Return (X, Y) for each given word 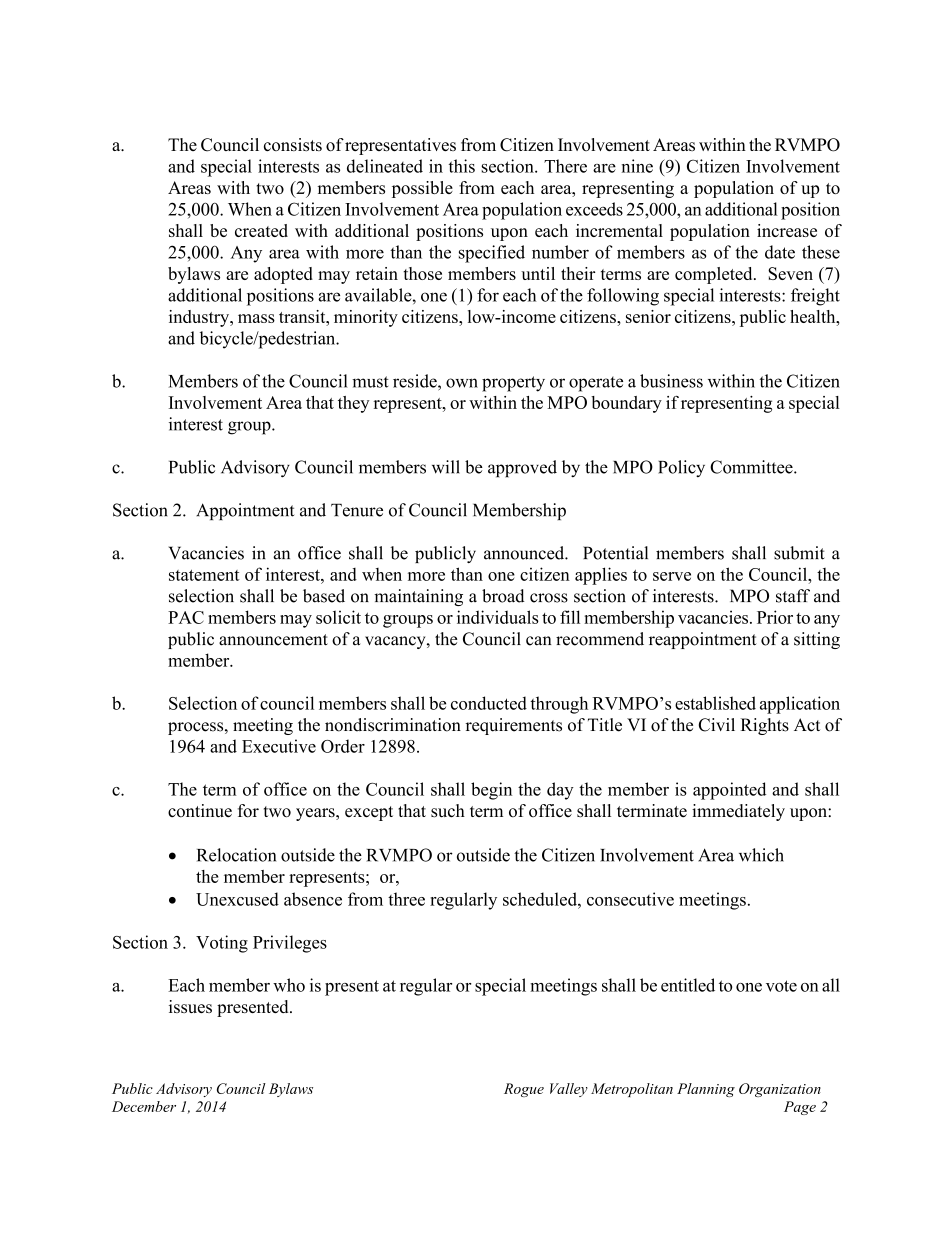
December (144, 1106)
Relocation (236, 855)
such (448, 811)
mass (256, 318)
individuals (498, 617)
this (462, 166)
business (671, 381)
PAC (186, 617)
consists (293, 145)
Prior (775, 617)
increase (787, 230)
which (761, 855)
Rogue (524, 1090)
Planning (706, 1090)
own (462, 383)
